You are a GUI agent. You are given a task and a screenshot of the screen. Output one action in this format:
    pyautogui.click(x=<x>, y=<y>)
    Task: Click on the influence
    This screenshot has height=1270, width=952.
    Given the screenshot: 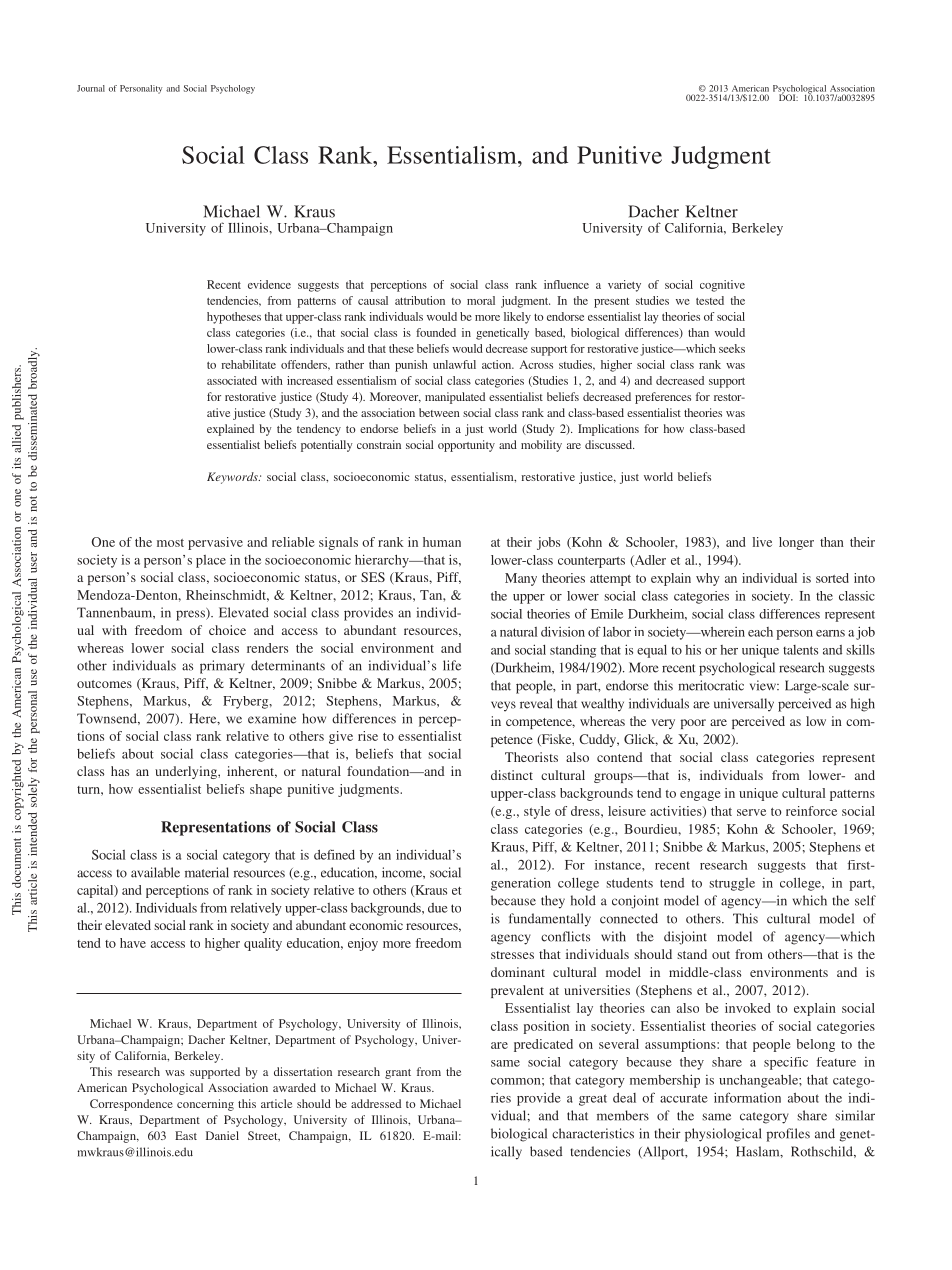 What is the action you would take?
    pyautogui.click(x=566, y=284)
